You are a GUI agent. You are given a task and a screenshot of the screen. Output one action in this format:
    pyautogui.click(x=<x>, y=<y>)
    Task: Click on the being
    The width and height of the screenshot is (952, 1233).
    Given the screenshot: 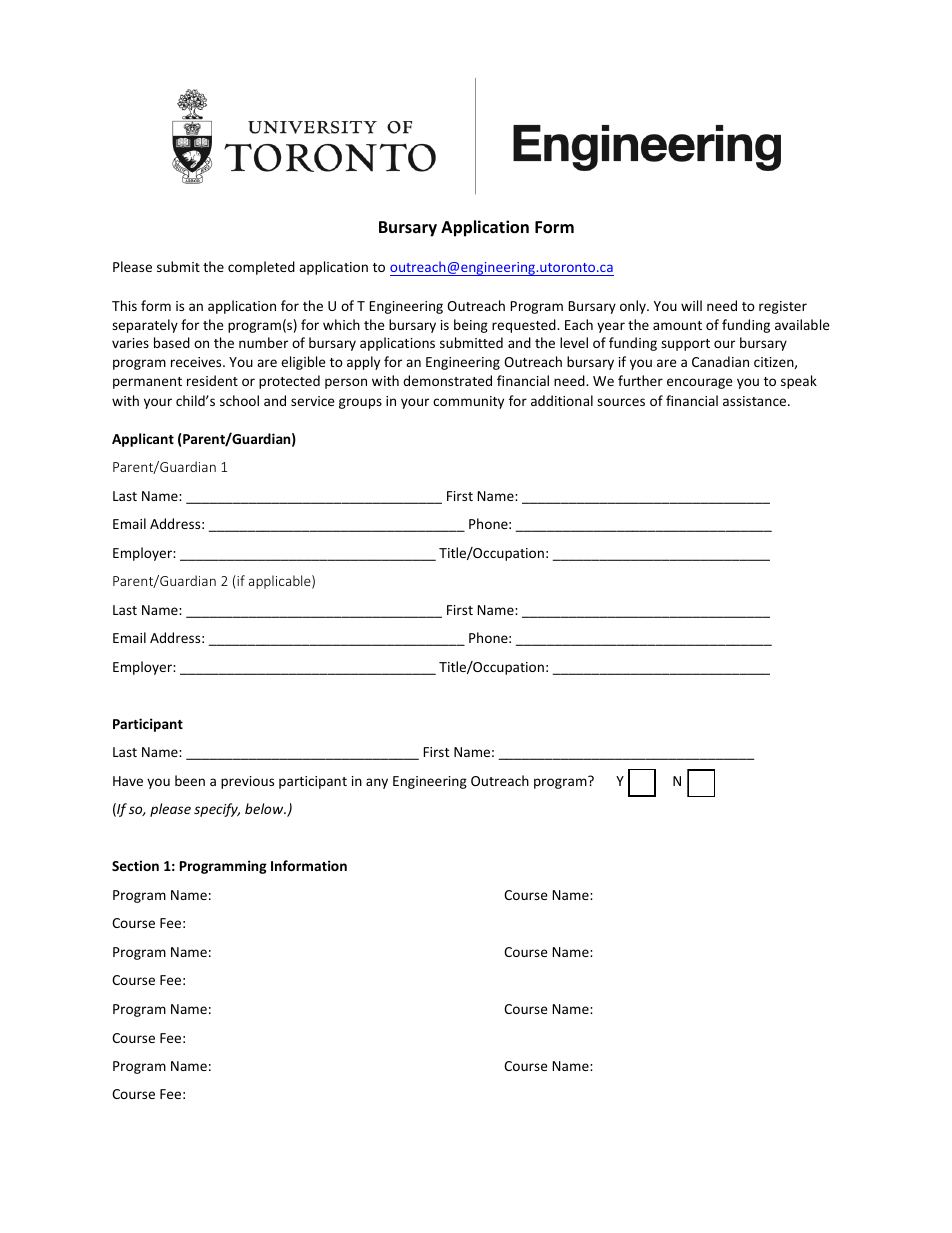 What is the action you would take?
    pyautogui.click(x=471, y=326)
